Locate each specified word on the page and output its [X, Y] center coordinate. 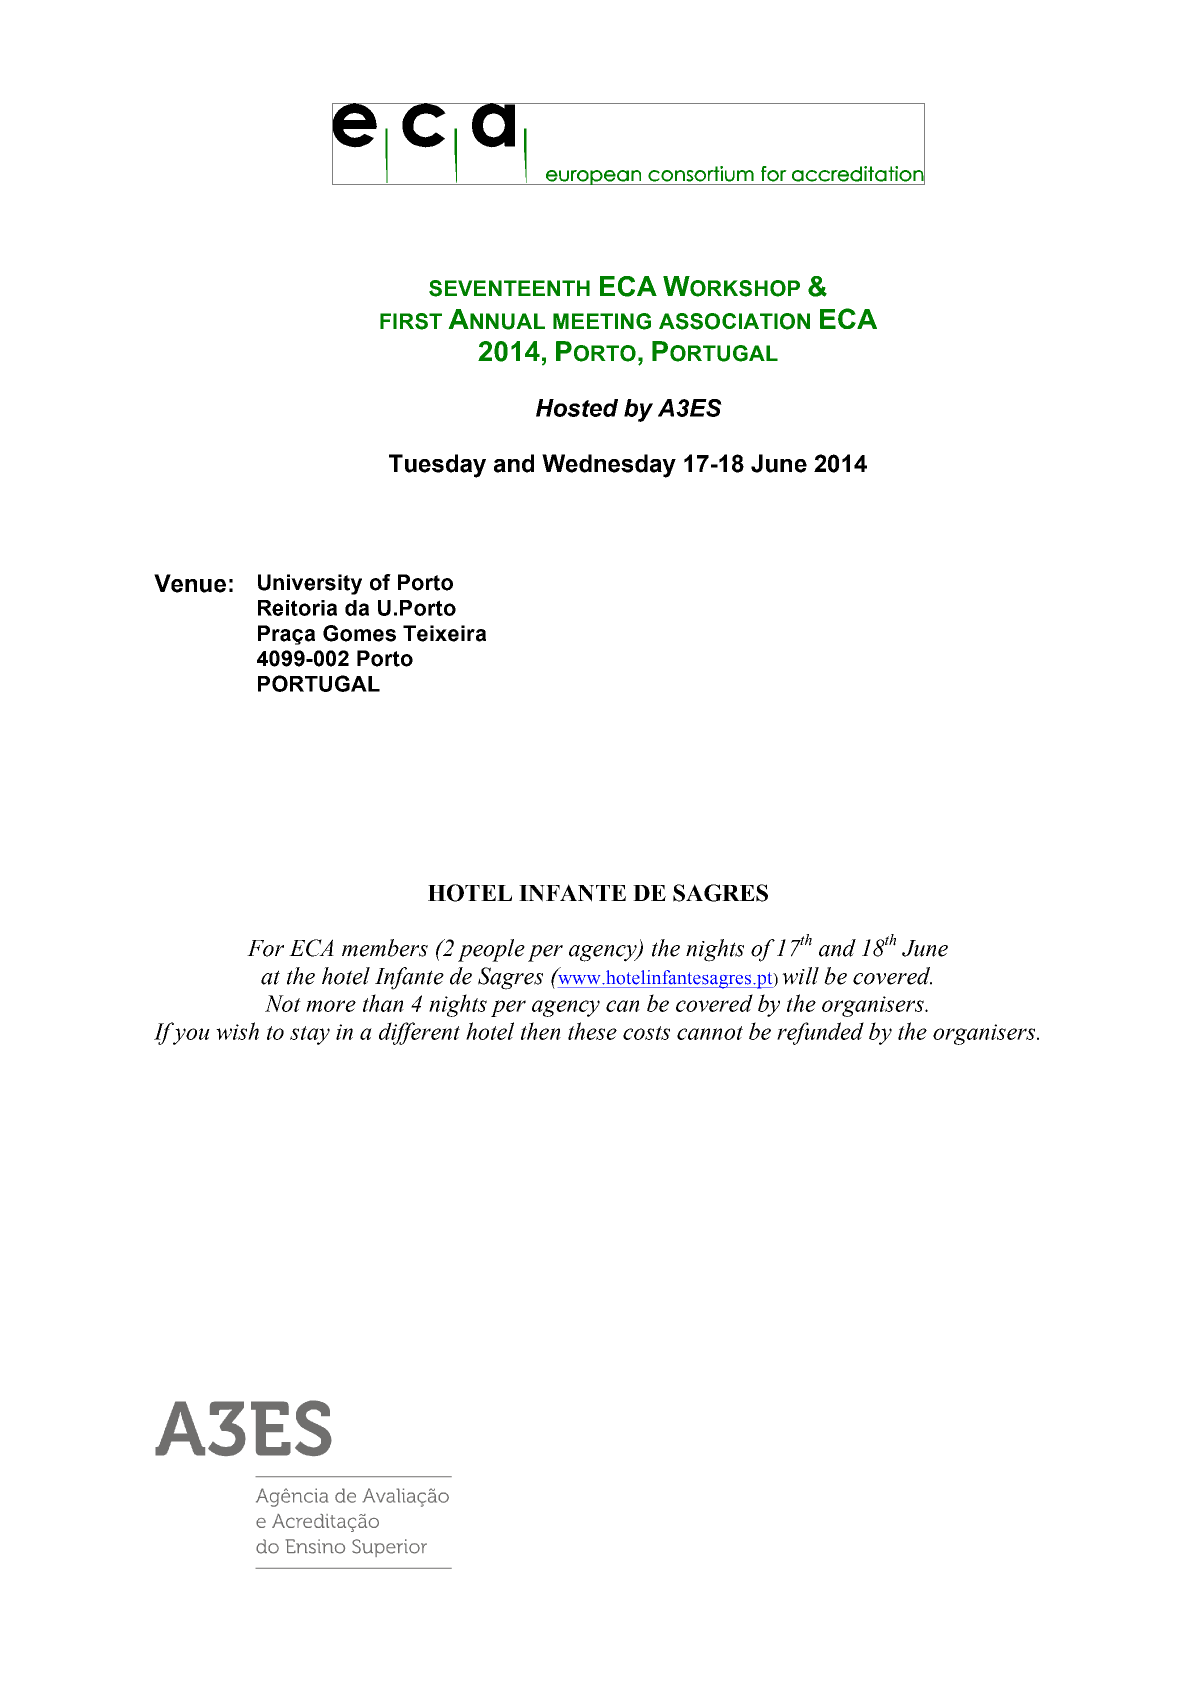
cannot [710, 1033]
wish [237, 1031]
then [541, 1031]
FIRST [411, 321]
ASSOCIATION [734, 321]
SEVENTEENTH [509, 288]
